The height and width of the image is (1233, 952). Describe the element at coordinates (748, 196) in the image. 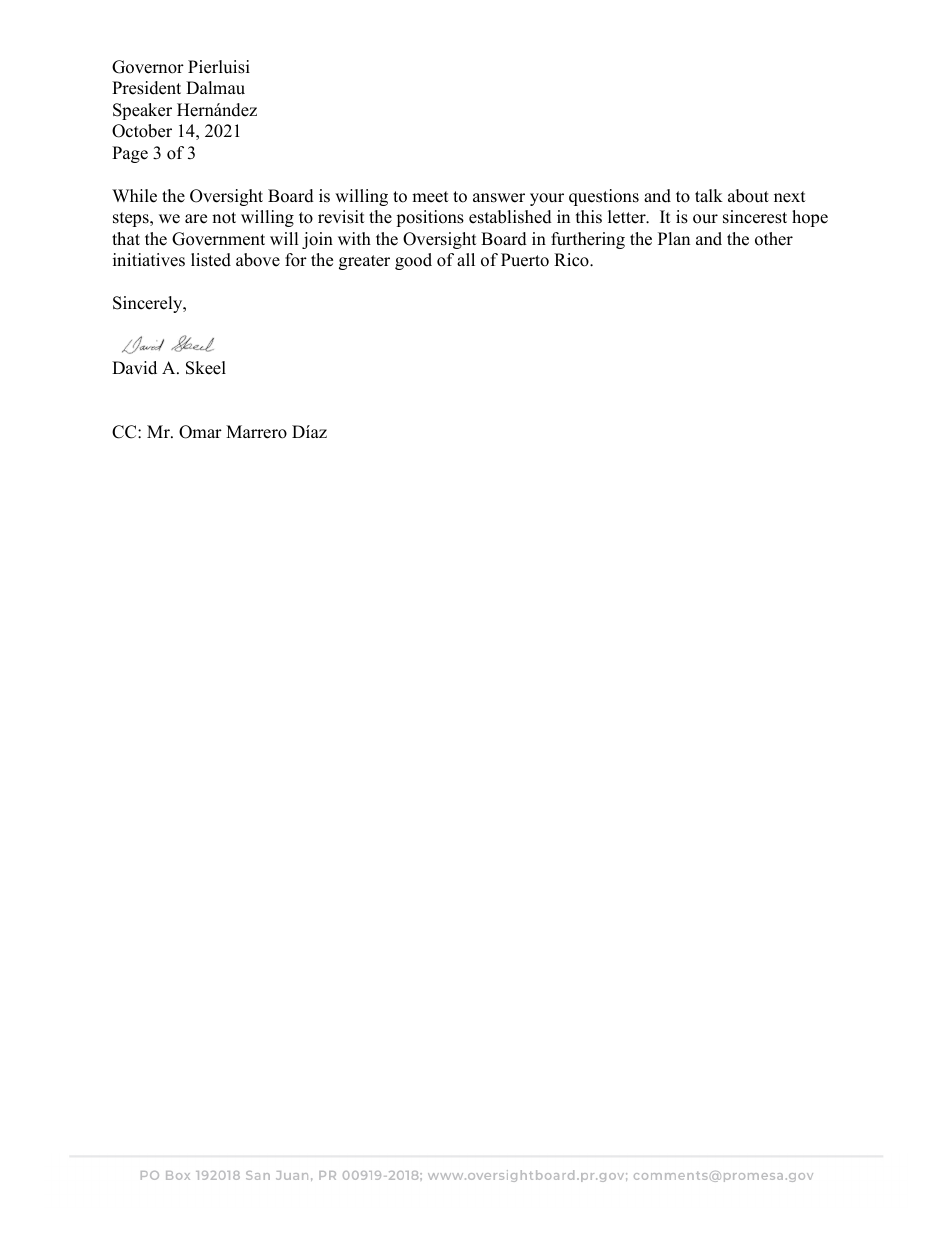

I see `about` at that location.
